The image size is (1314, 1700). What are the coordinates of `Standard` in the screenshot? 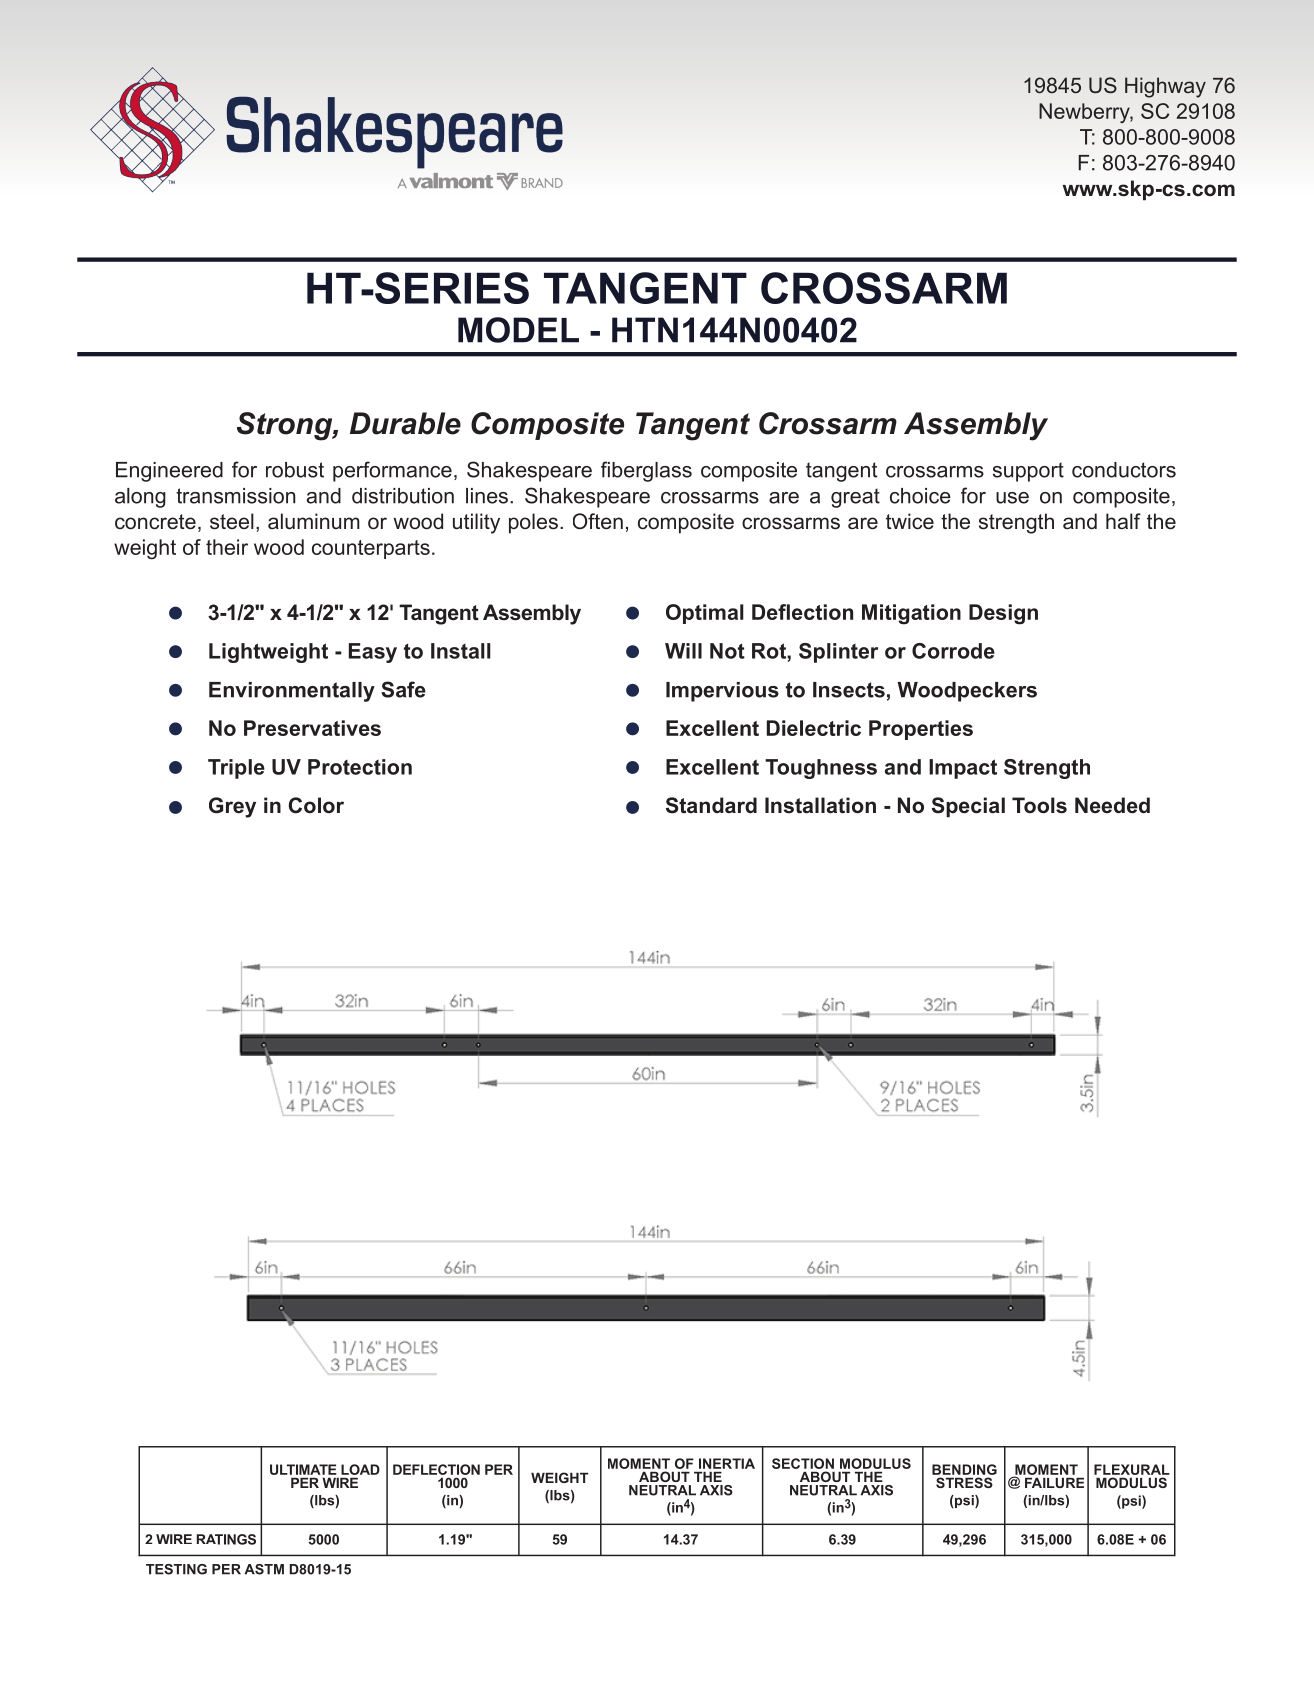 It's located at (711, 805).
